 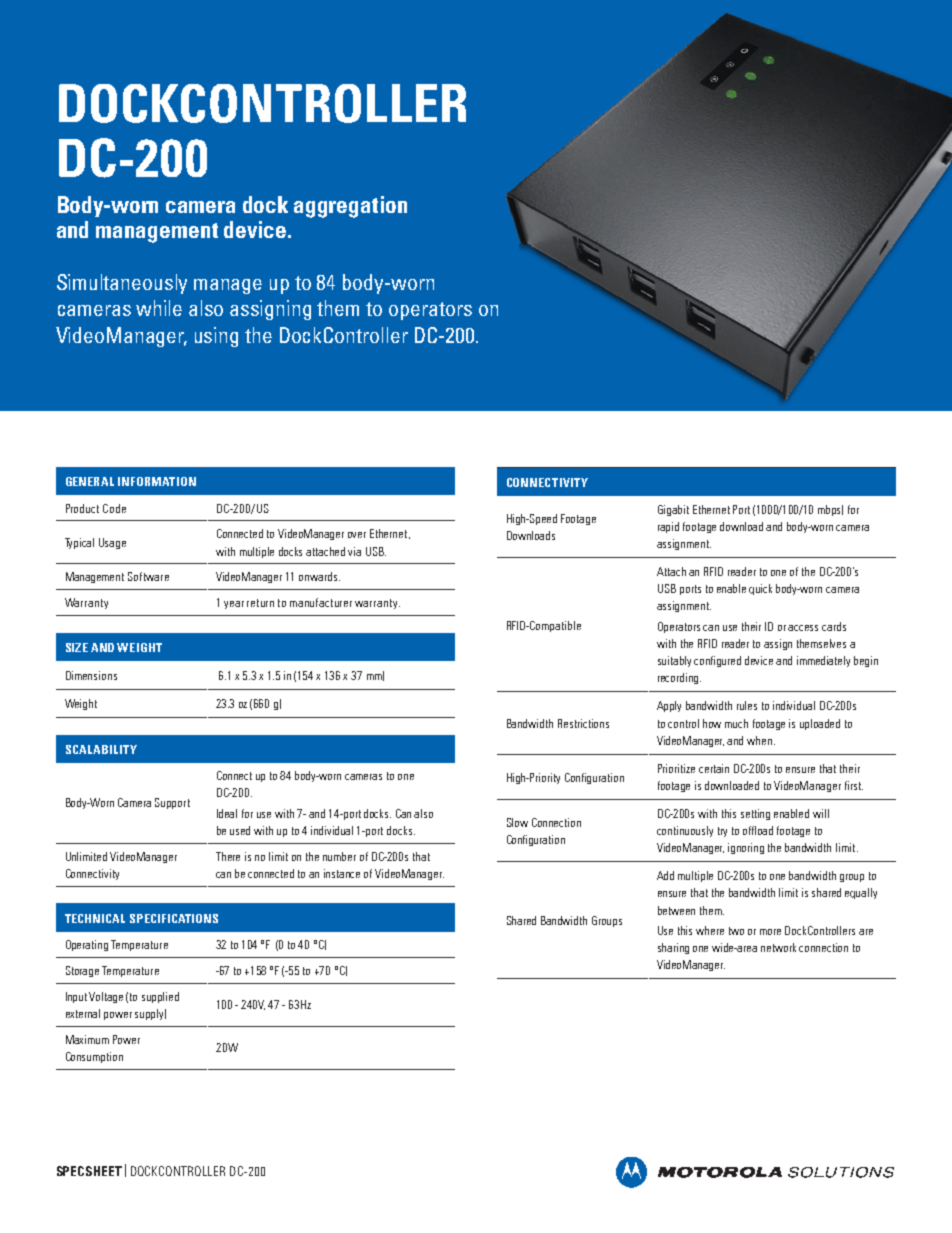 I want to click on over, so click(x=357, y=535).
